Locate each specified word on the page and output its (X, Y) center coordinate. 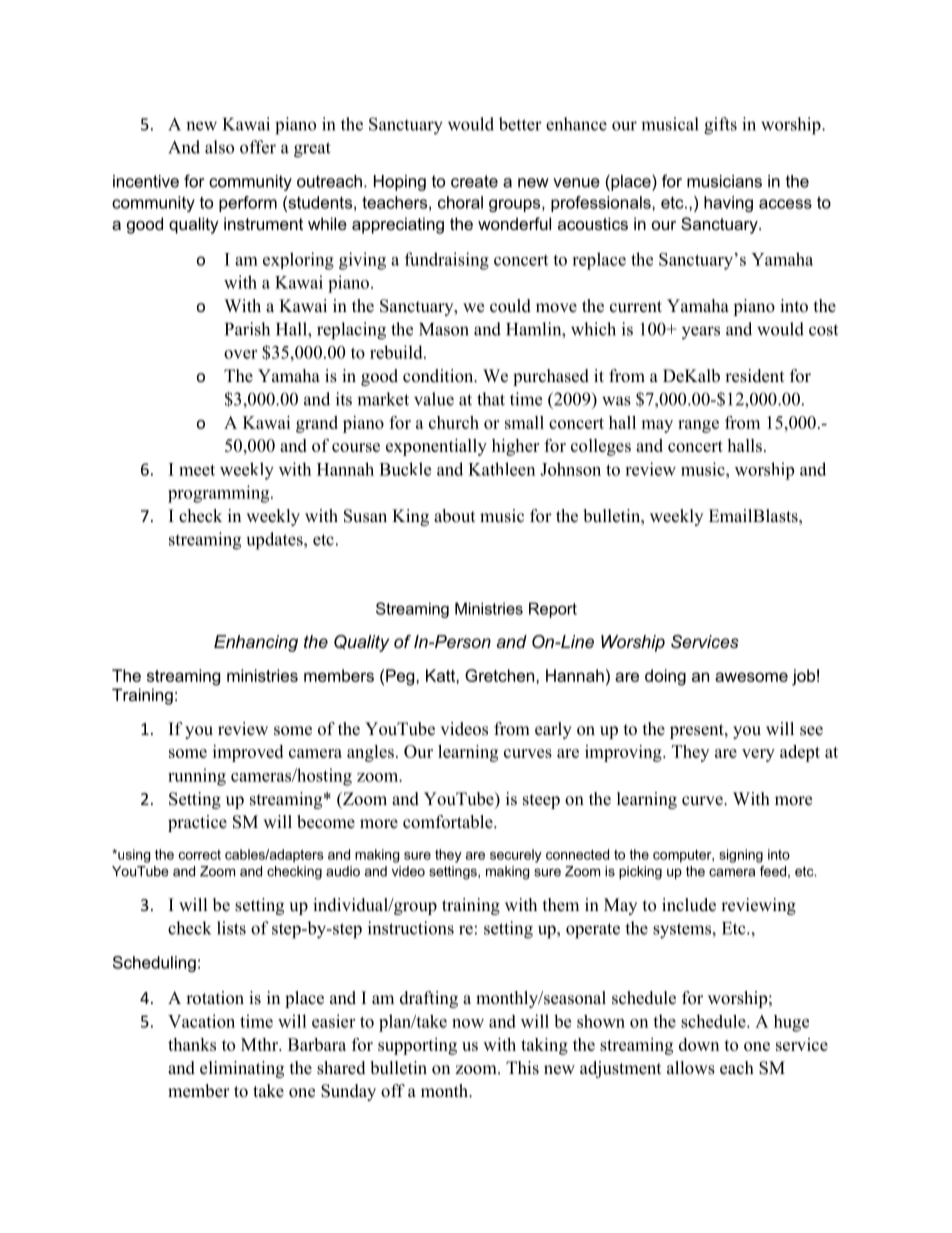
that (491, 399)
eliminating (242, 1069)
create (474, 181)
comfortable (449, 822)
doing (665, 677)
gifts (720, 126)
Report (553, 610)
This (522, 1068)
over (240, 354)
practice (197, 823)
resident (754, 376)
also (219, 147)
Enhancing (256, 643)
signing (741, 856)
